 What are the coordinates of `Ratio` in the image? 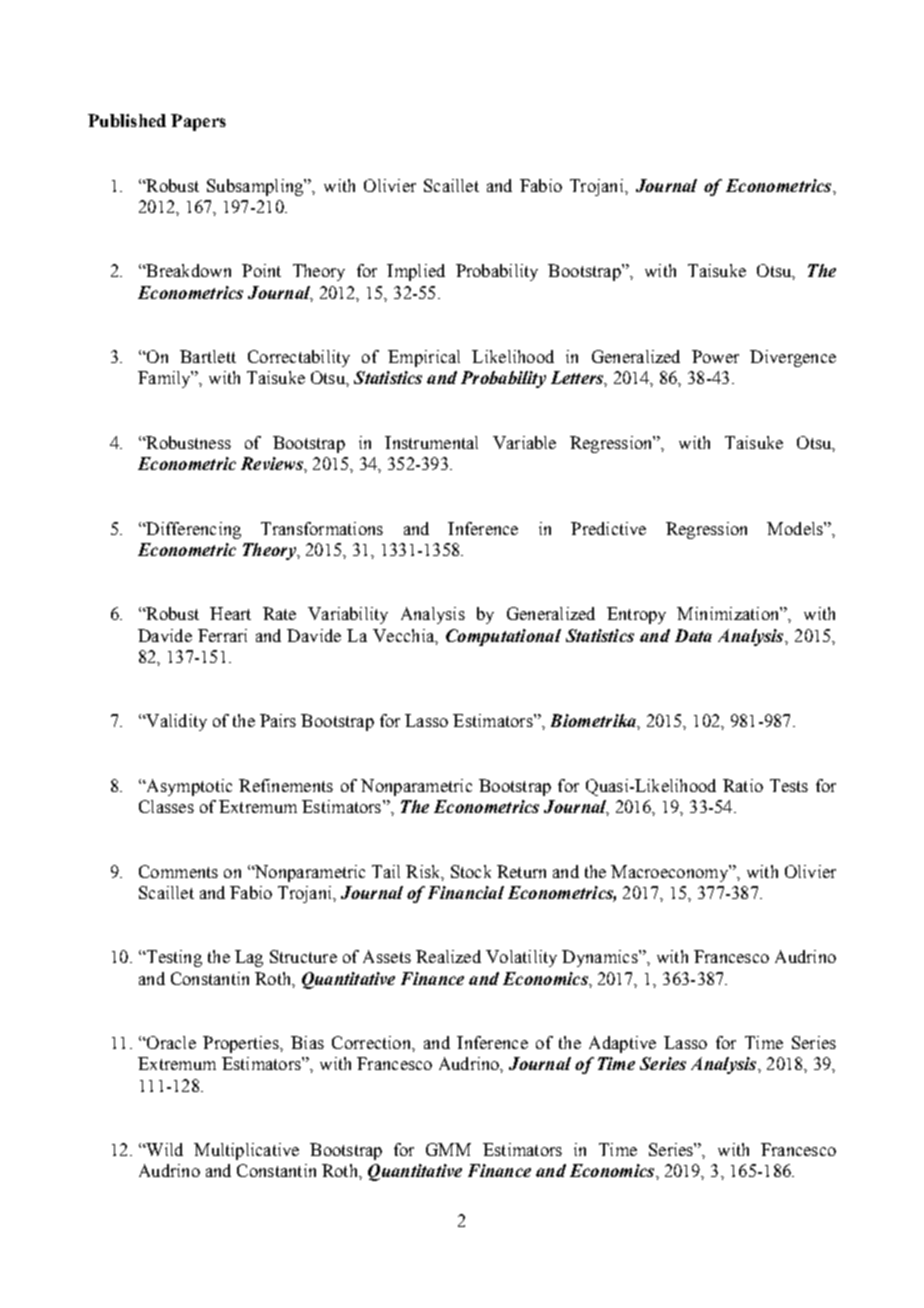 It's located at (743, 785).
